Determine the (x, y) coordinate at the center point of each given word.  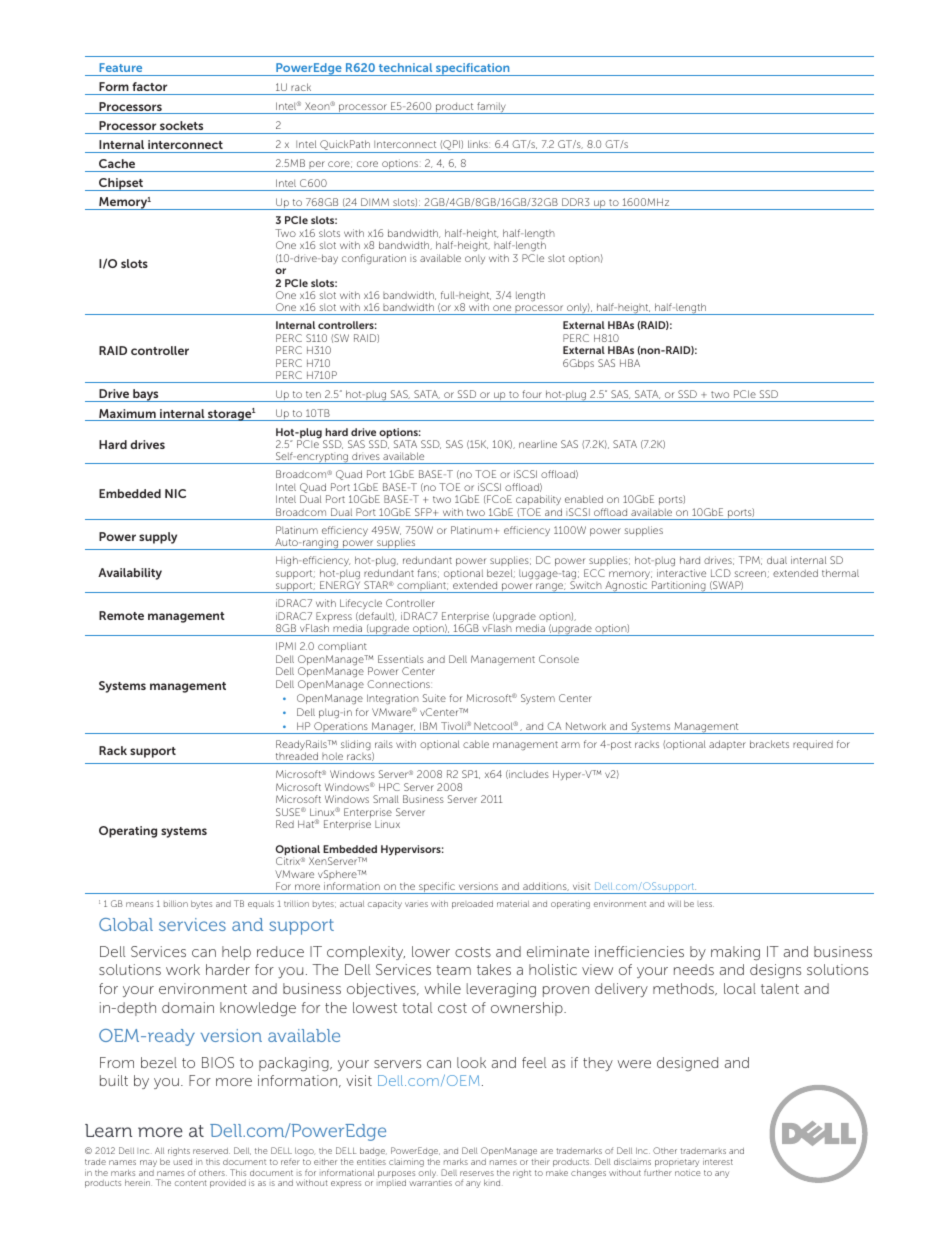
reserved (211, 1151)
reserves (477, 1173)
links (479, 144)
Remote (121, 615)
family (491, 108)
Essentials (401, 659)
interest (718, 1161)
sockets (181, 125)
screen (751, 574)
